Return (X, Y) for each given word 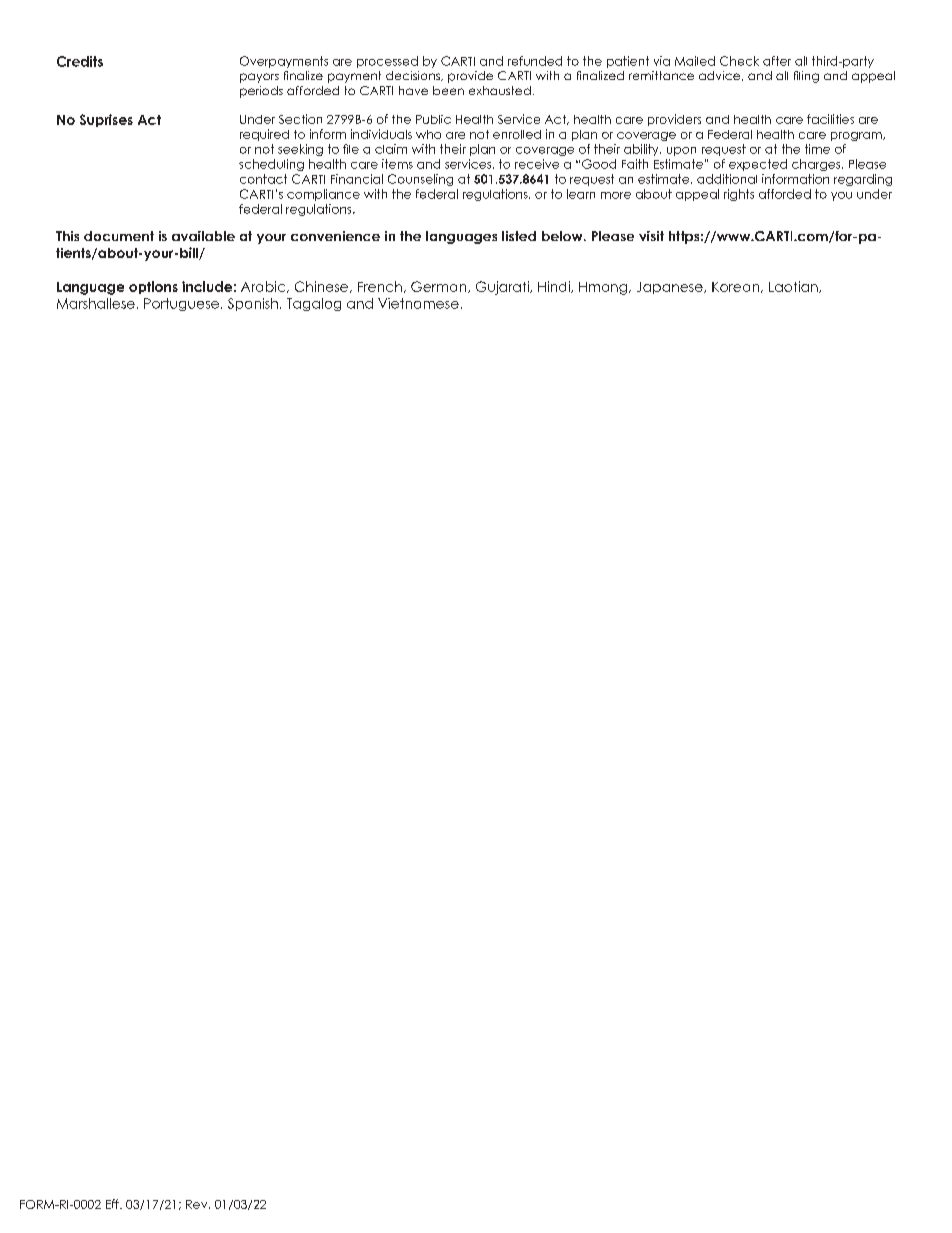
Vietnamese (418, 303)
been (448, 90)
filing (806, 77)
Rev (198, 1204)
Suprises (106, 120)
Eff (113, 1204)
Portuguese (181, 304)
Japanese (671, 288)
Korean (737, 287)
